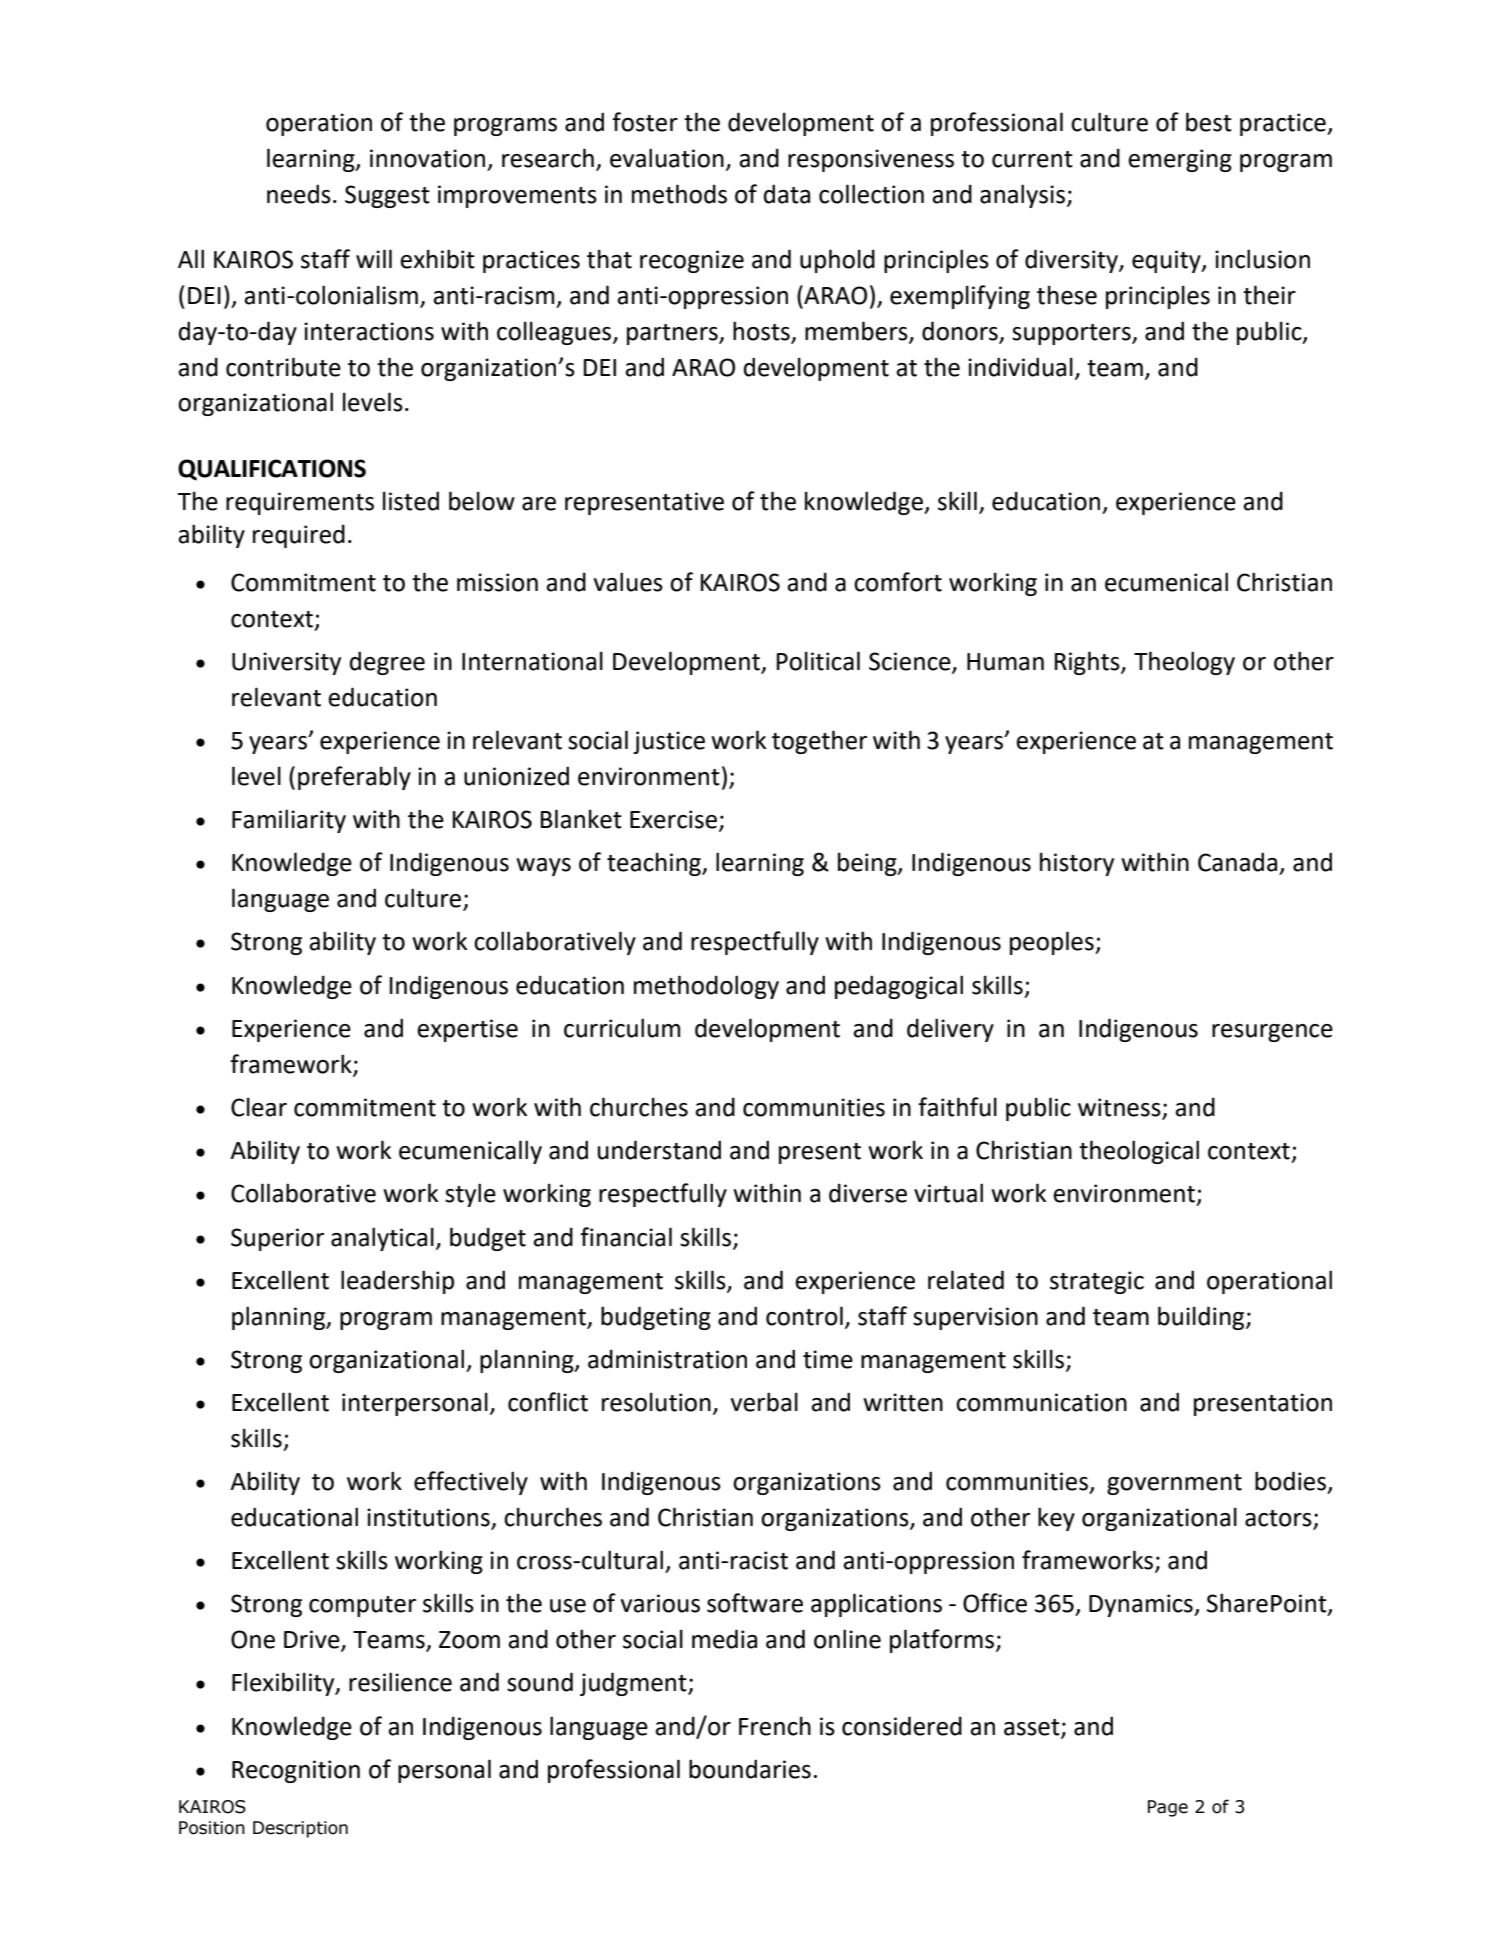  What do you see at coordinates (1180, 160) in the screenshot?
I see `emerging` at bounding box center [1180, 160].
